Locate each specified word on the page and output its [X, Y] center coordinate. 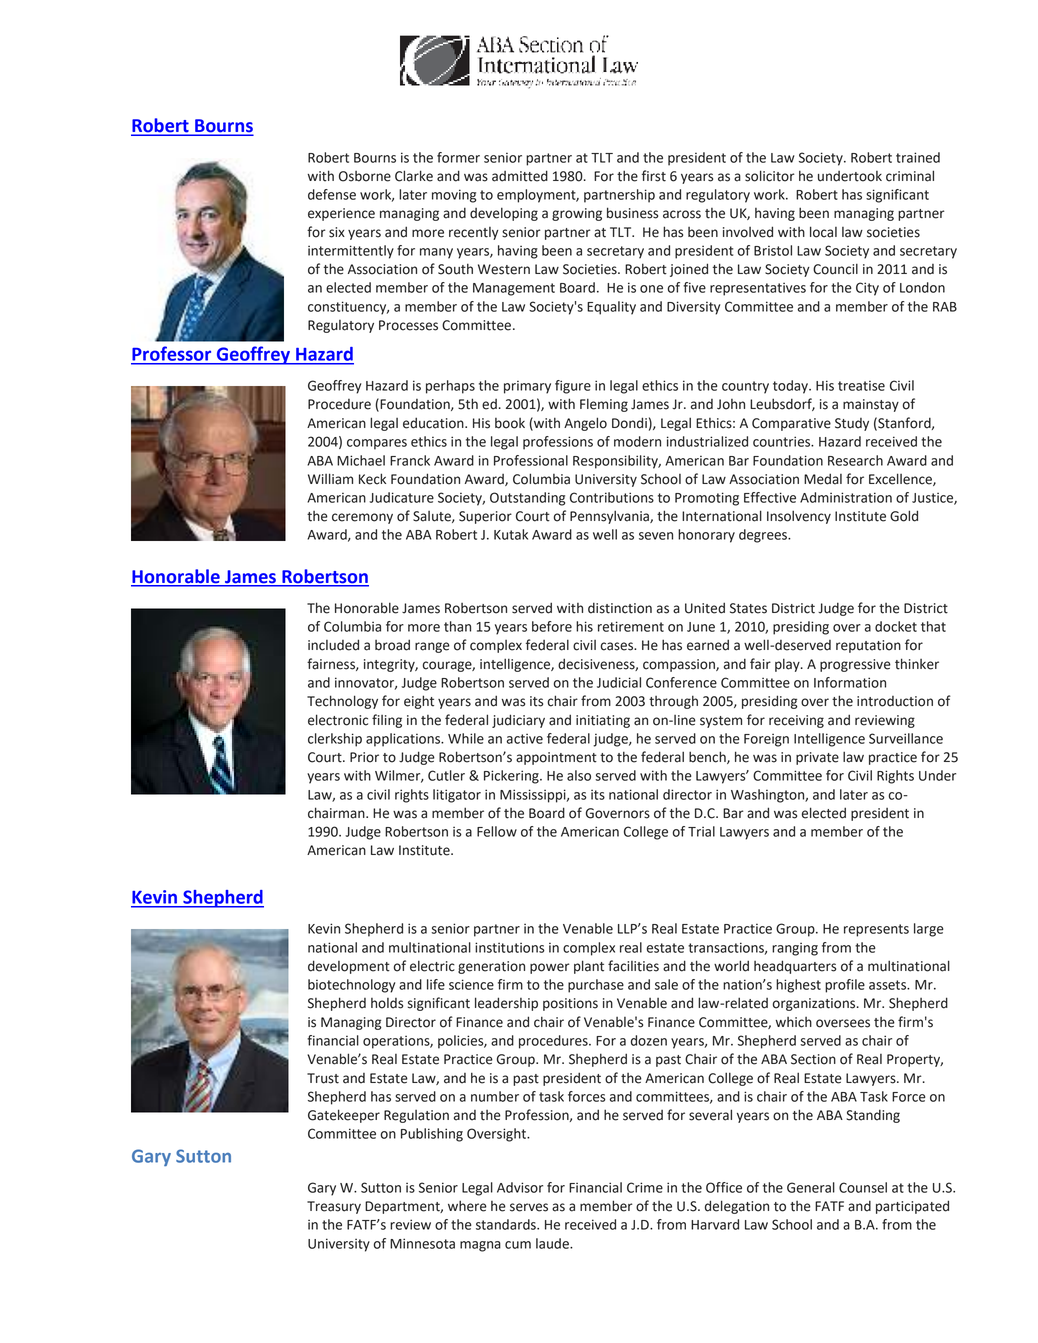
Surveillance [906, 738]
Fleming [604, 405]
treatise [861, 385]
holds [387, 1003]
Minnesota [422, 1243]
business [632, 213]
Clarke [414, 176]
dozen [649, 1040]
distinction [620, 608]
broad [392, 645]
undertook [850, 176]
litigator [457, 796]
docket [896, 626]
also [579, 775]
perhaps [450, 387]
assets [889, 985]
